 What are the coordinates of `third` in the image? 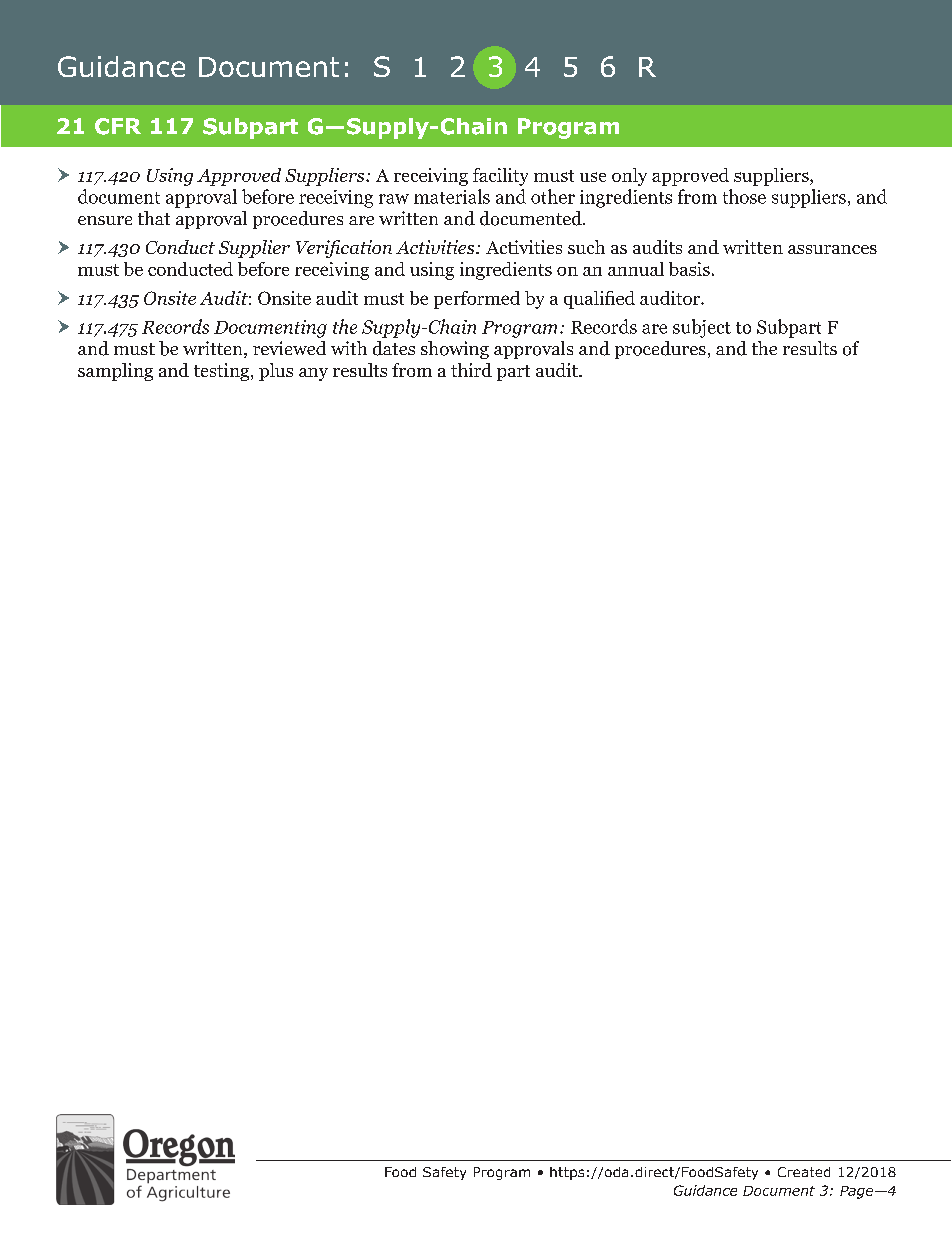 It's located at (471, 370).
